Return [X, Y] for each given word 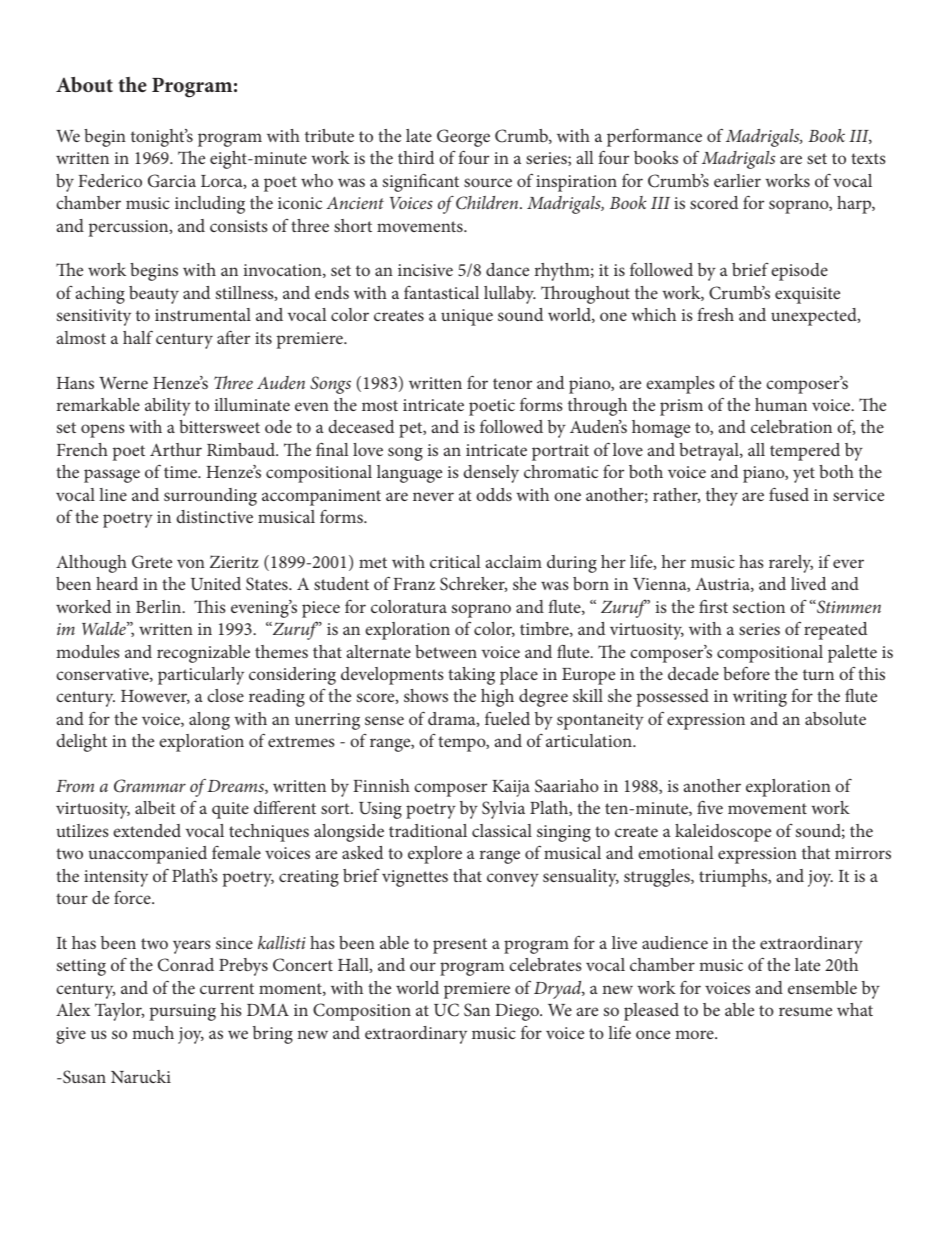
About [84, 85]
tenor [512, 383]
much [153, 1032]
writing [760, 698]
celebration [791, 426]
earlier [737, 180]
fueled [507, 718]
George [463, 138]
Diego [518, 1012]
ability [168, 407]
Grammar [150, 786]
